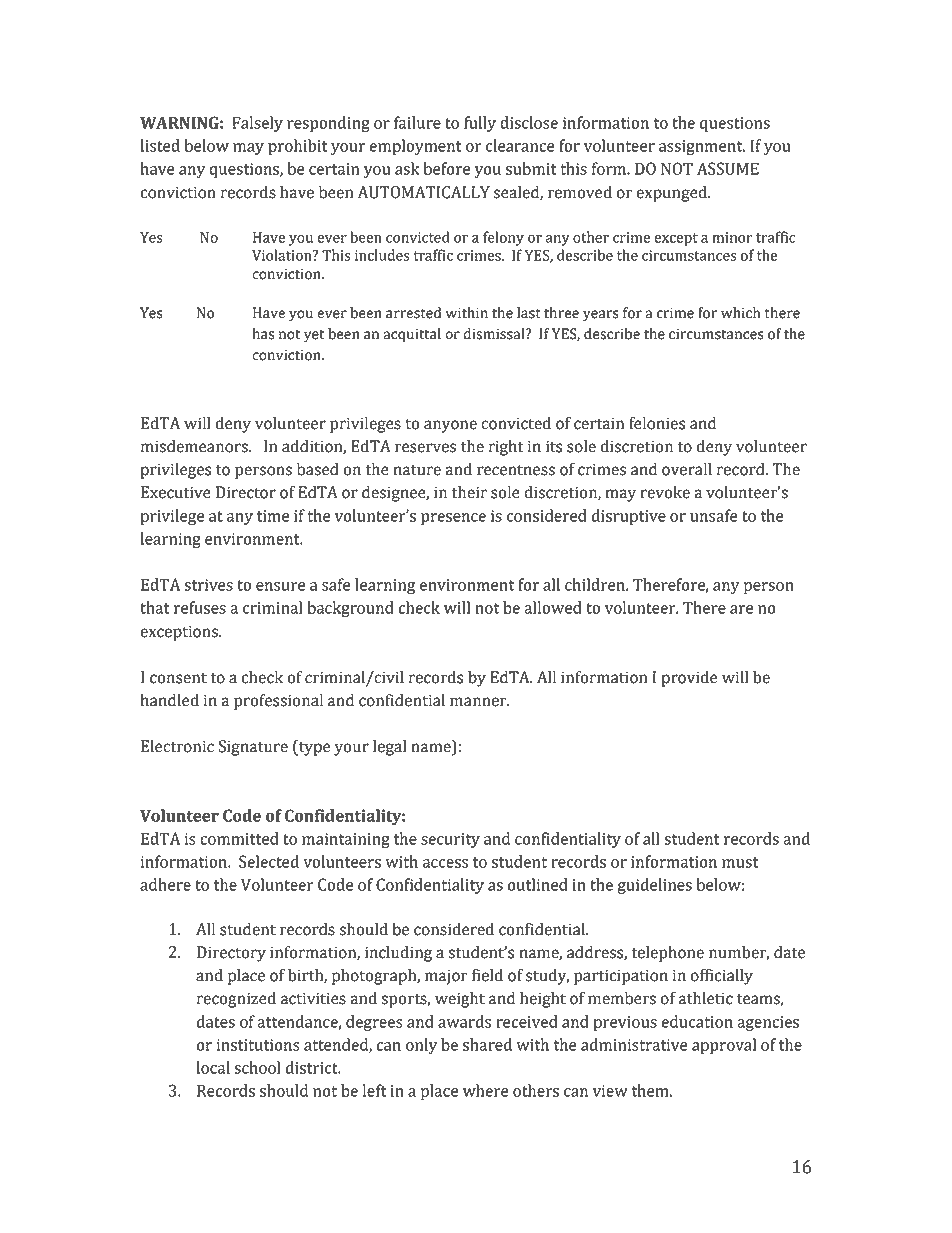 The image size is (952, 1233). What do you see at coordinates (702, 147) in the page?
I see `assignment` at bounding box center [702, 147].
